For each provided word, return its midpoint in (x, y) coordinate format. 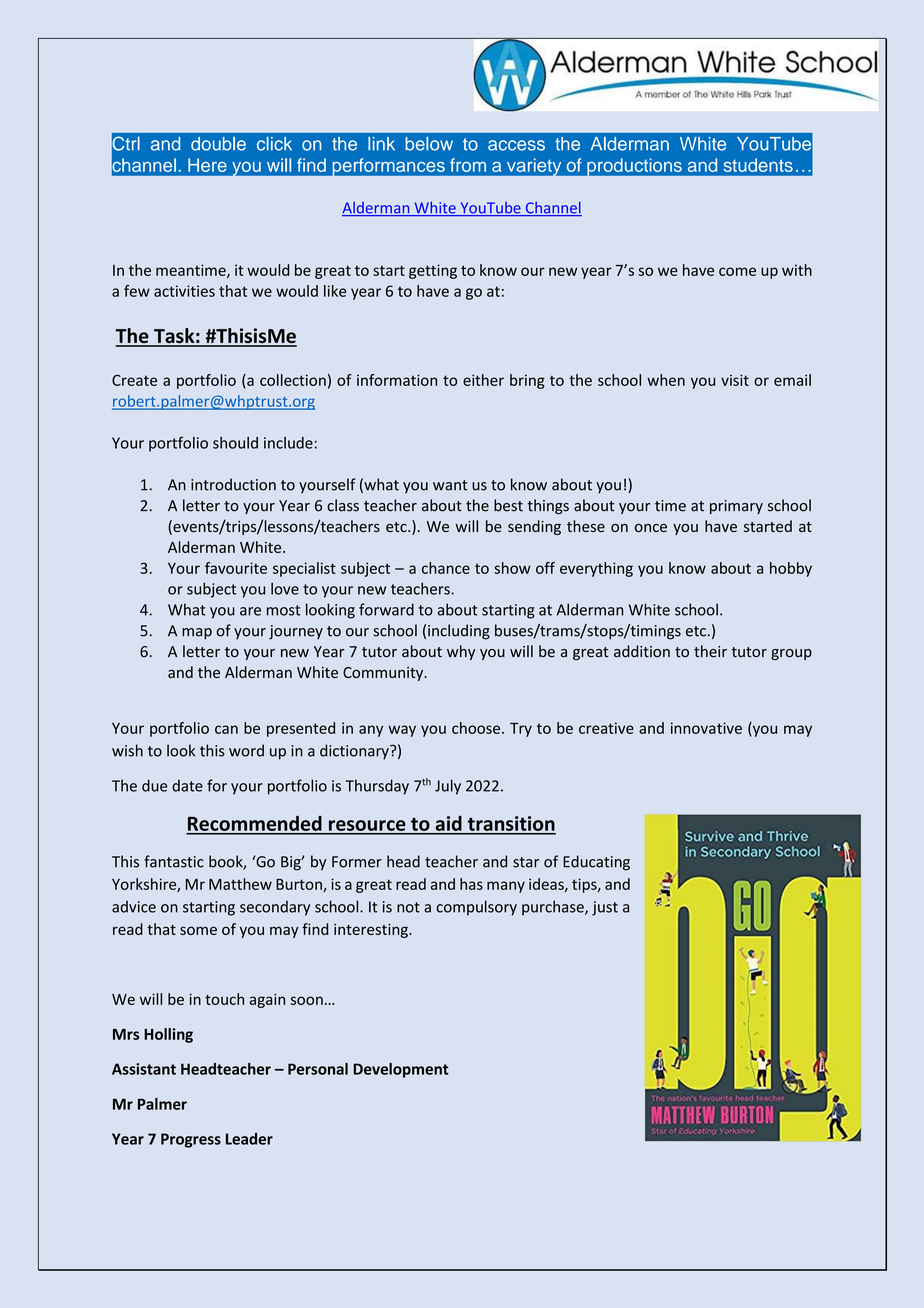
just (605, 908)
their (710, 651)
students (758, 165)
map (197, 634)
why (461, 652)
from (468, 165)
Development (401, 1070)
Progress (191, 1140)
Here (207, 165)
